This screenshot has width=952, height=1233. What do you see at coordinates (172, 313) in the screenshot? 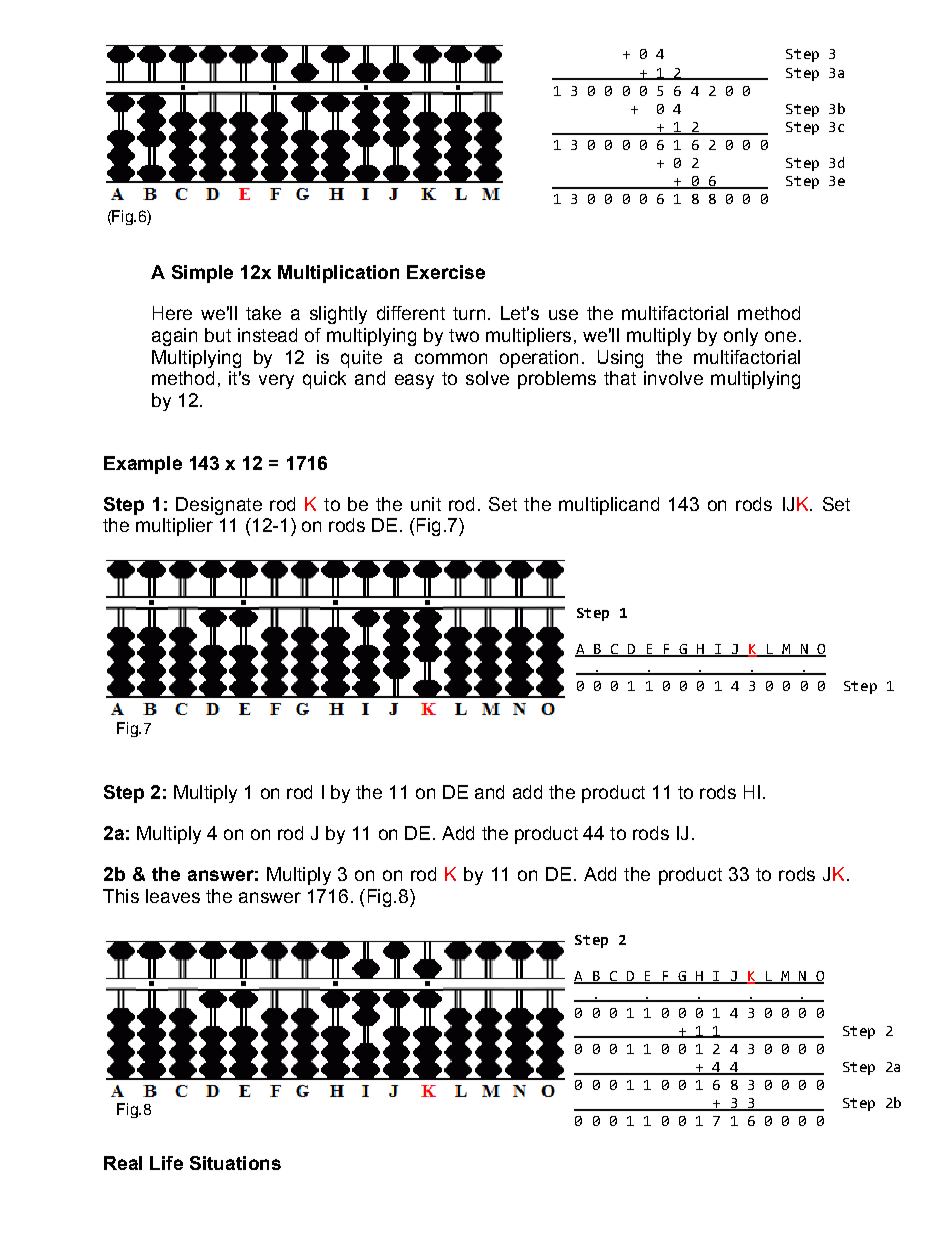
I see `Here` at bounding box center [172, 313].
